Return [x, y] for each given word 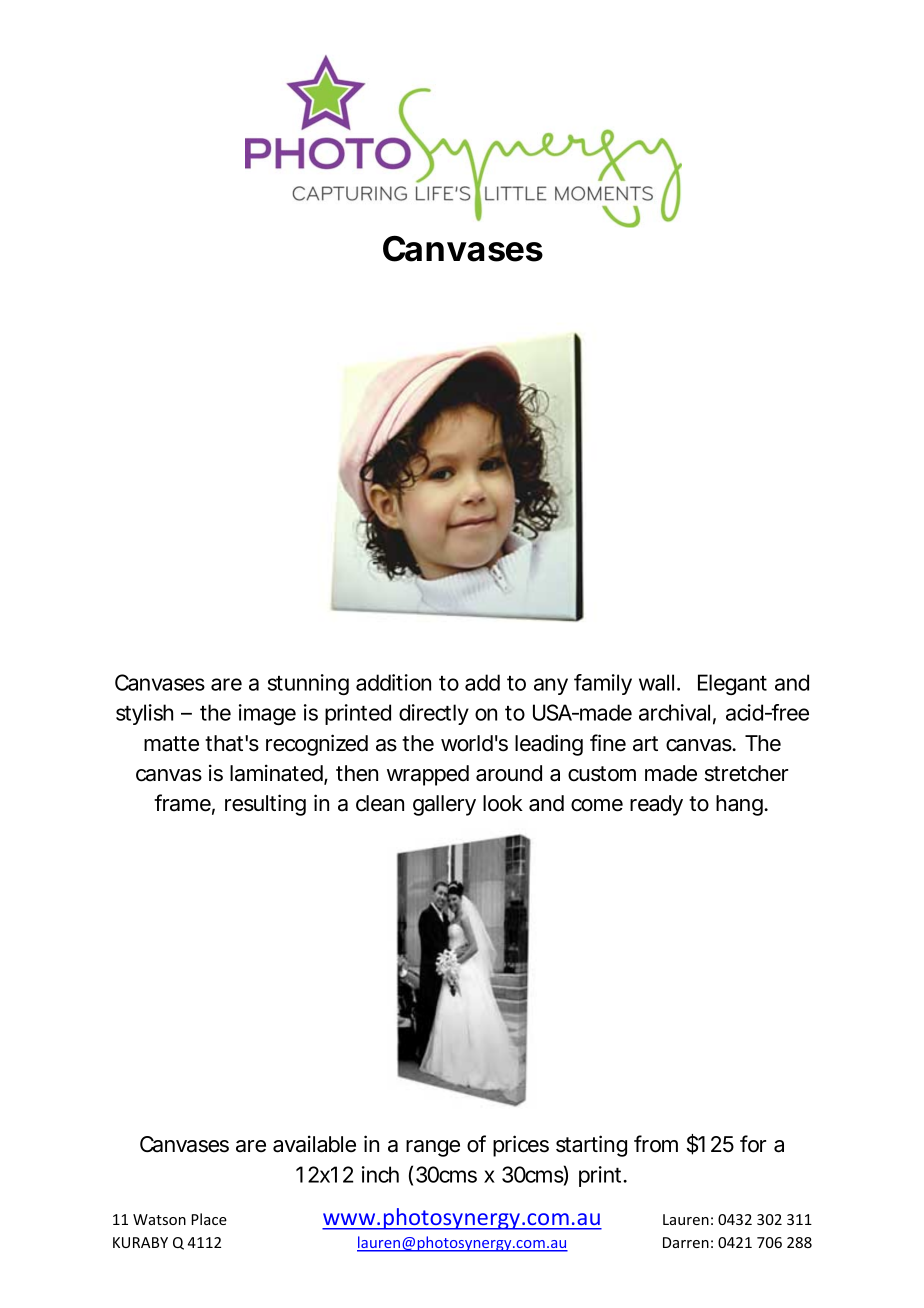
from [656, 1144]
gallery [444, 805]
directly [434, 714]
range [433, 1148]
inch [380, 1174]
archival [674, 712]
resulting [265, 805]
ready [656, 805]
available [314, 1144]
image [267, 714]
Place [209, 1219]
